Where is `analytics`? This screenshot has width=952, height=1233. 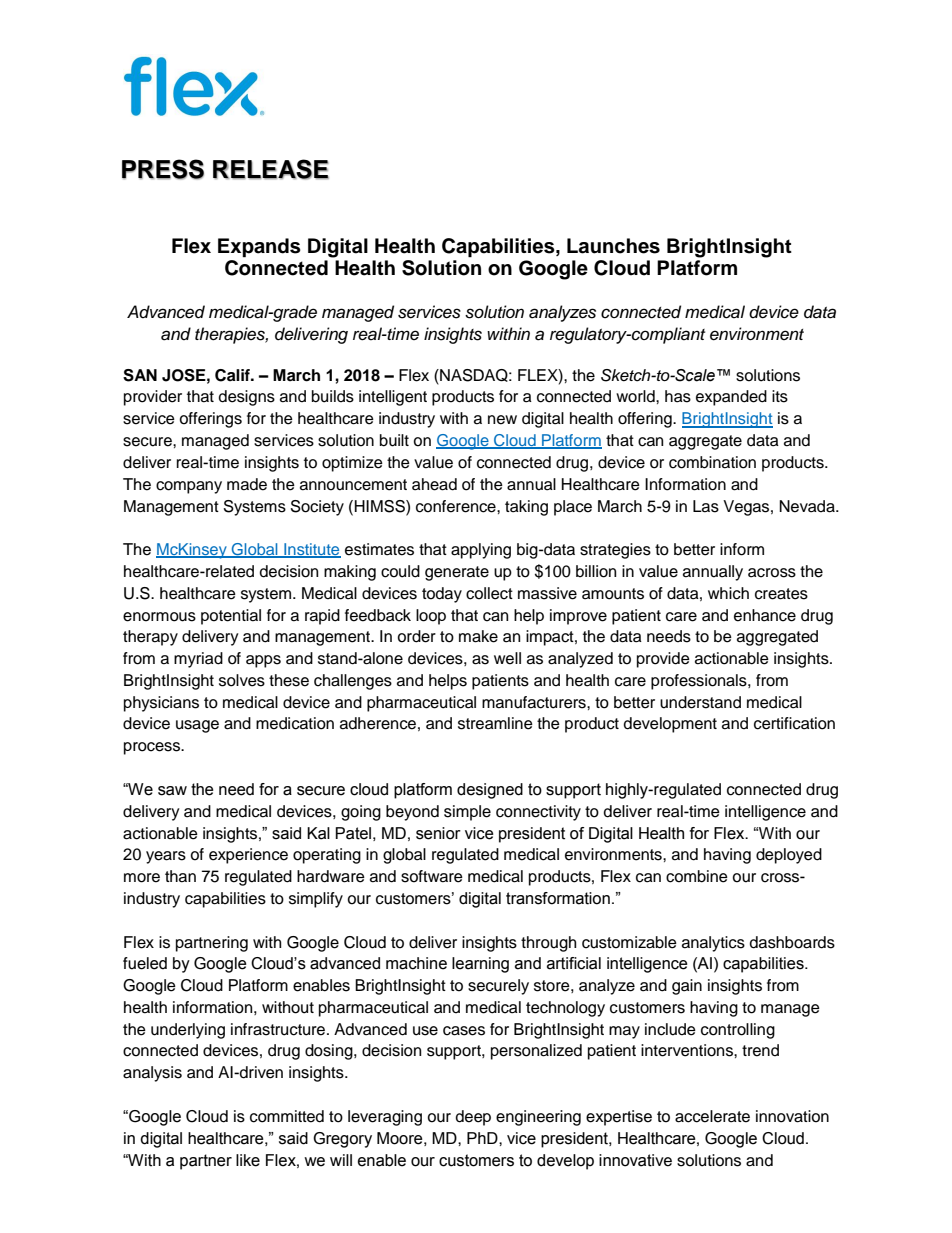 analytics is located at coordinates (713, 944).
